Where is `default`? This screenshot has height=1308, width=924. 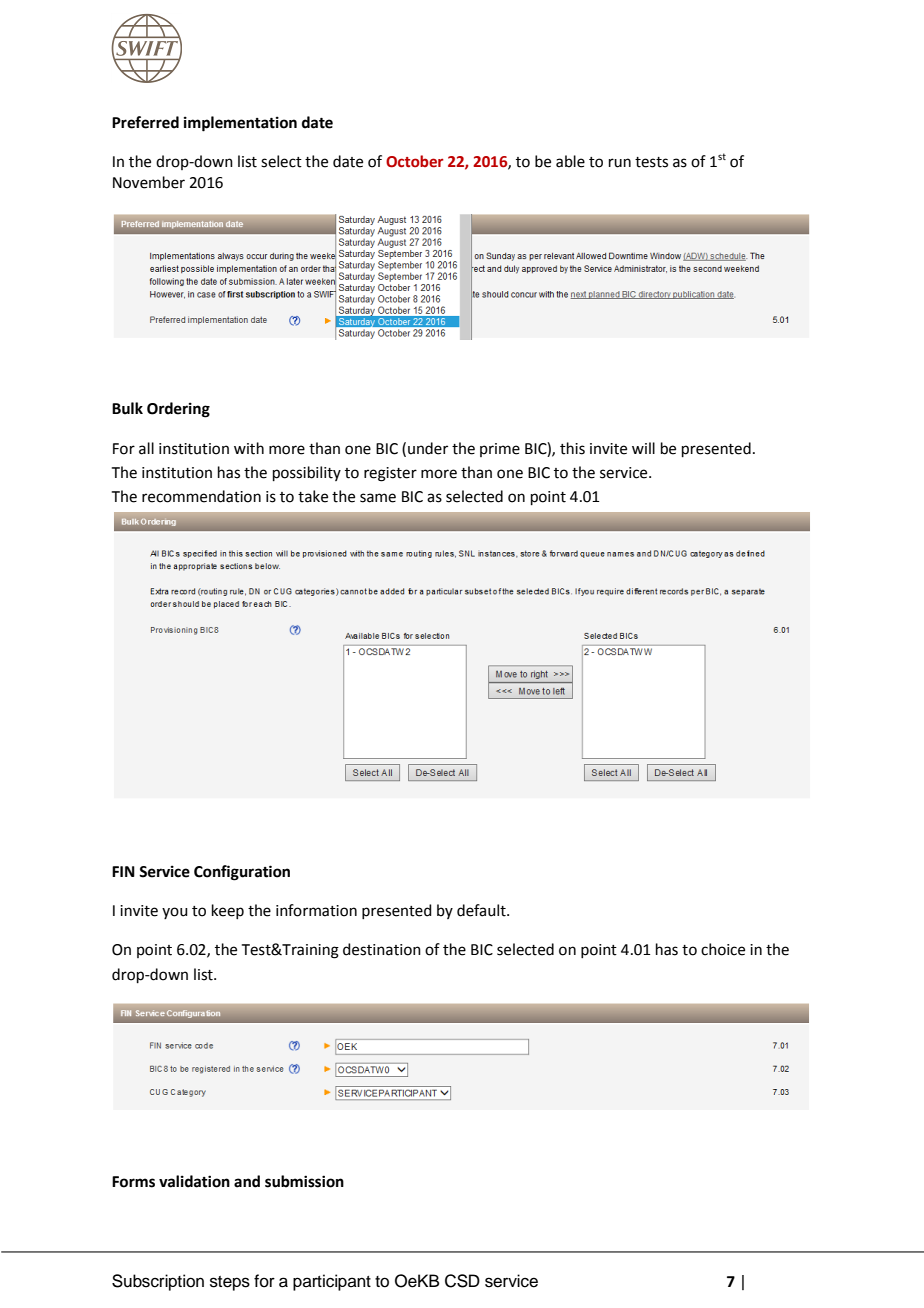 default is located at coordinates (482, 910).
